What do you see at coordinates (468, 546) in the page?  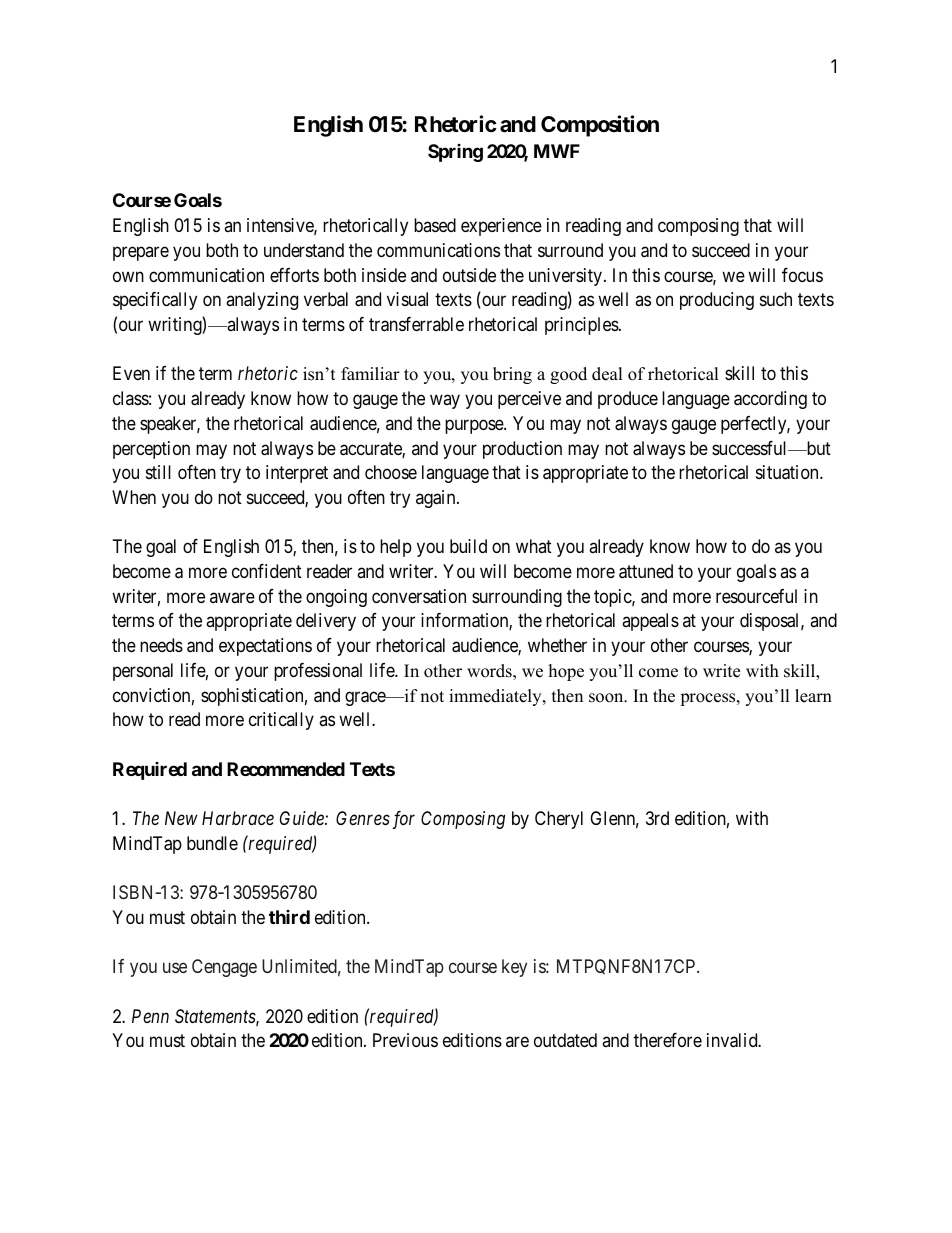 I see `build` at bounding box center [468, 546].
